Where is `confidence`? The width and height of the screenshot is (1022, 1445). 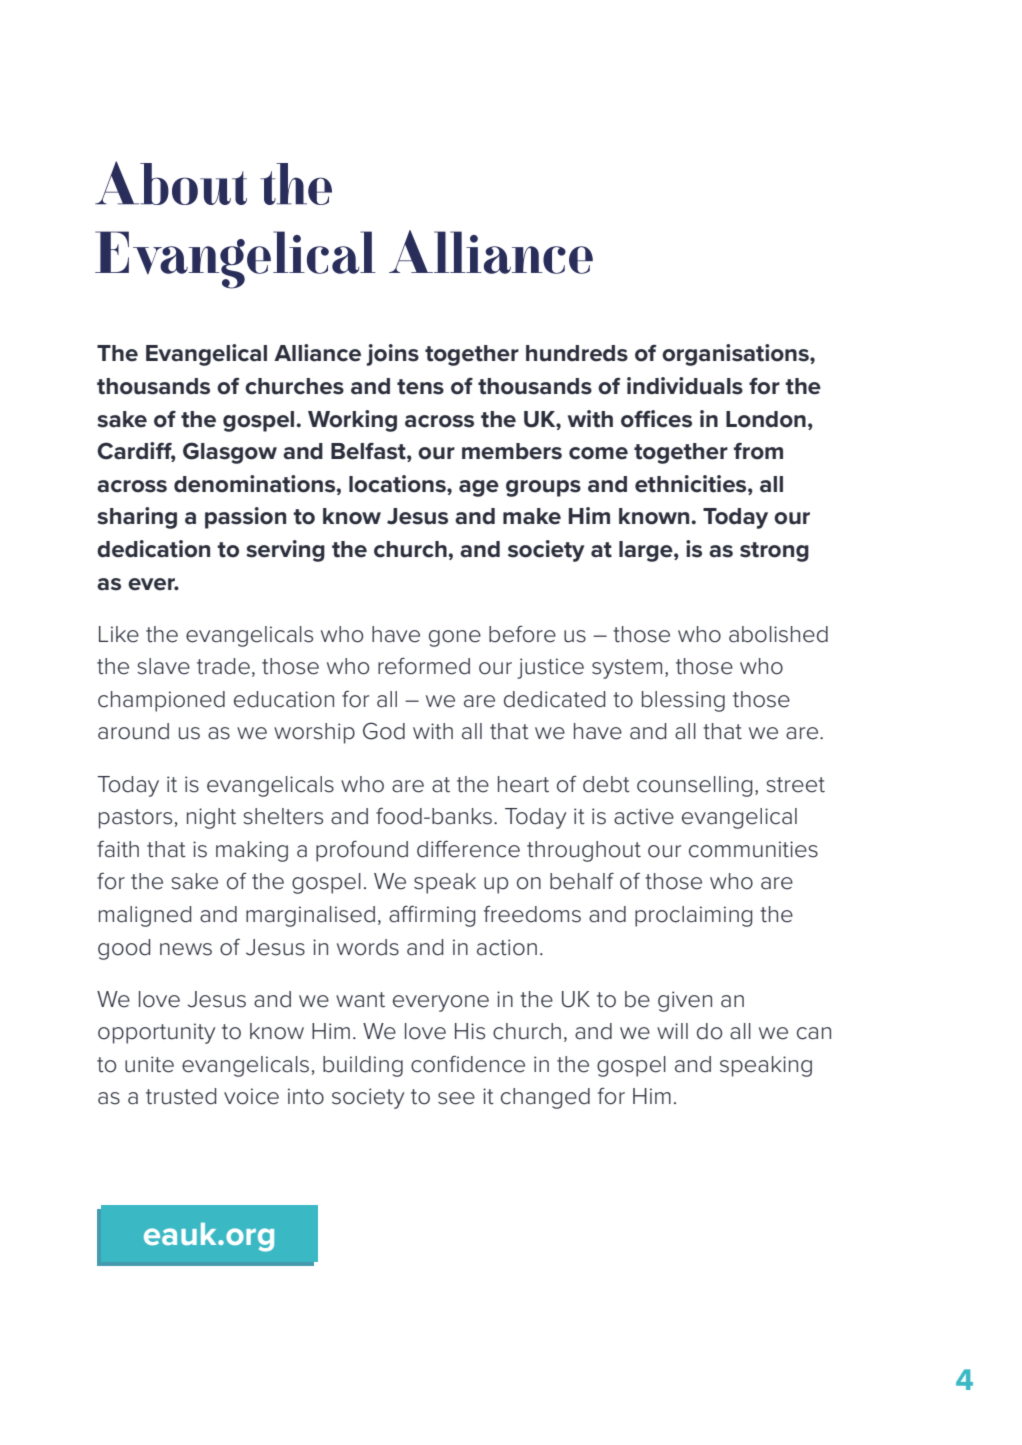 confidence is located at coordinates (468, 1064).
